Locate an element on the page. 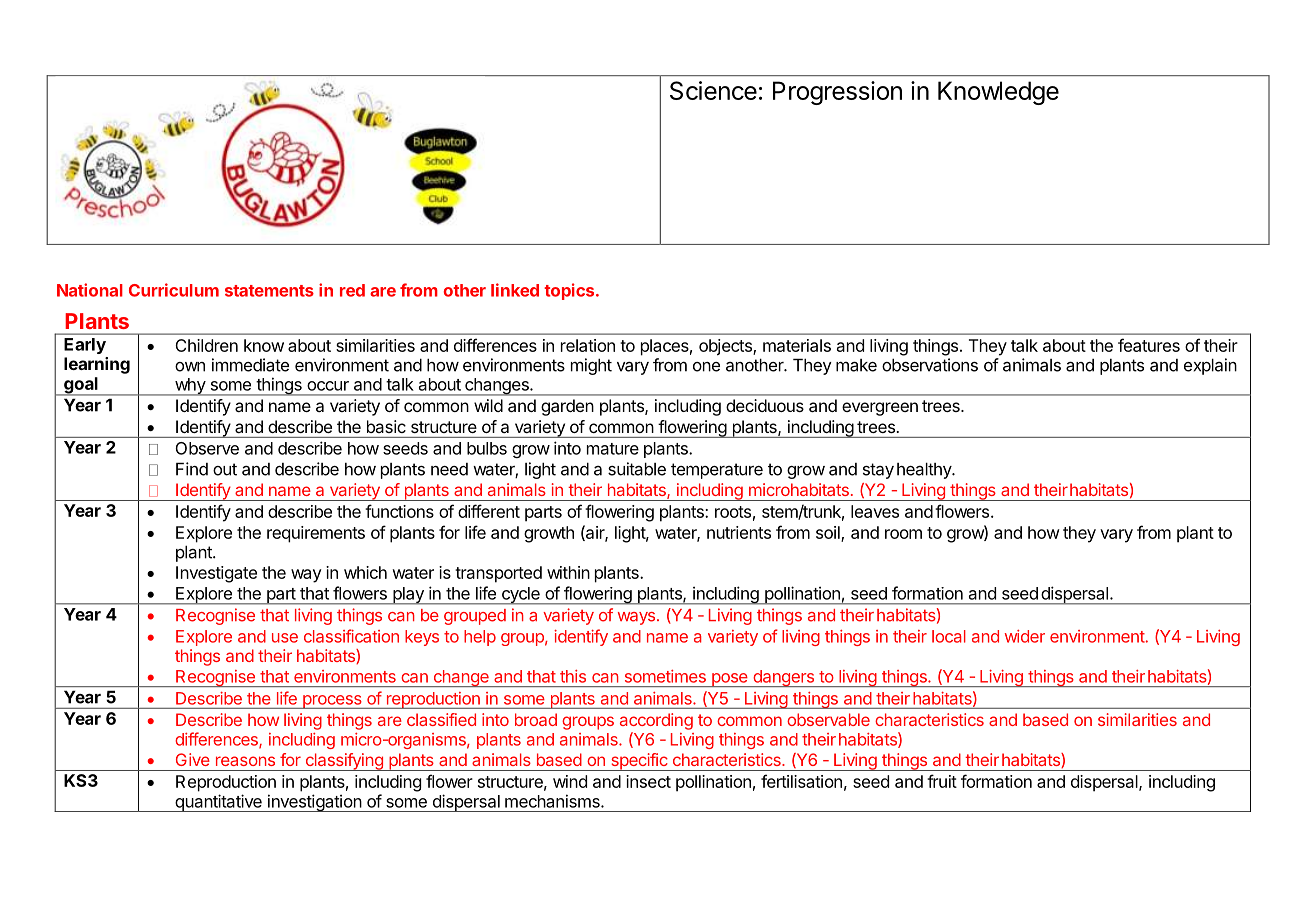  topics is located at coordinates (570, 291).
